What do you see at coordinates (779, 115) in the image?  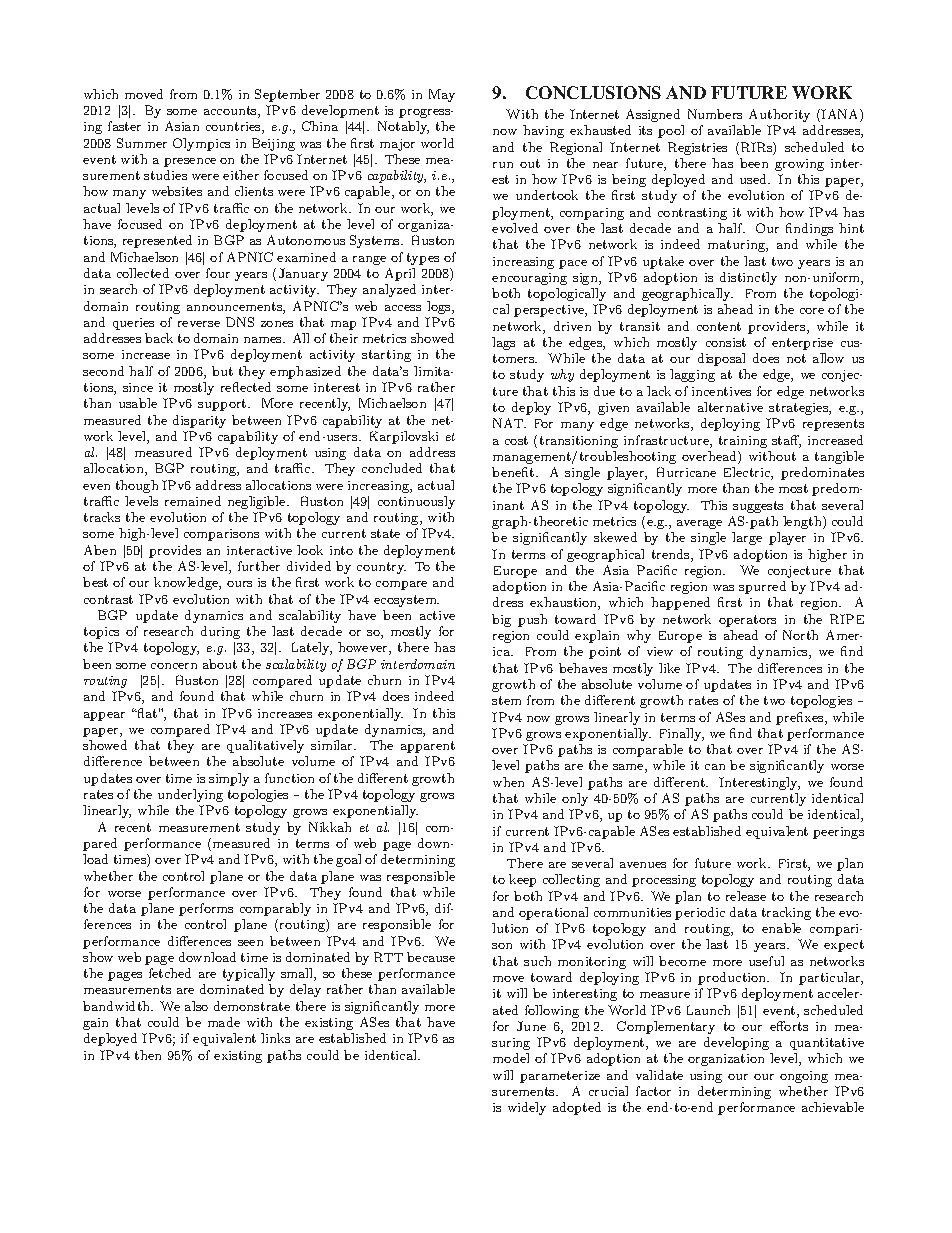 I see `Authority` at bounding box center [779, 115].
